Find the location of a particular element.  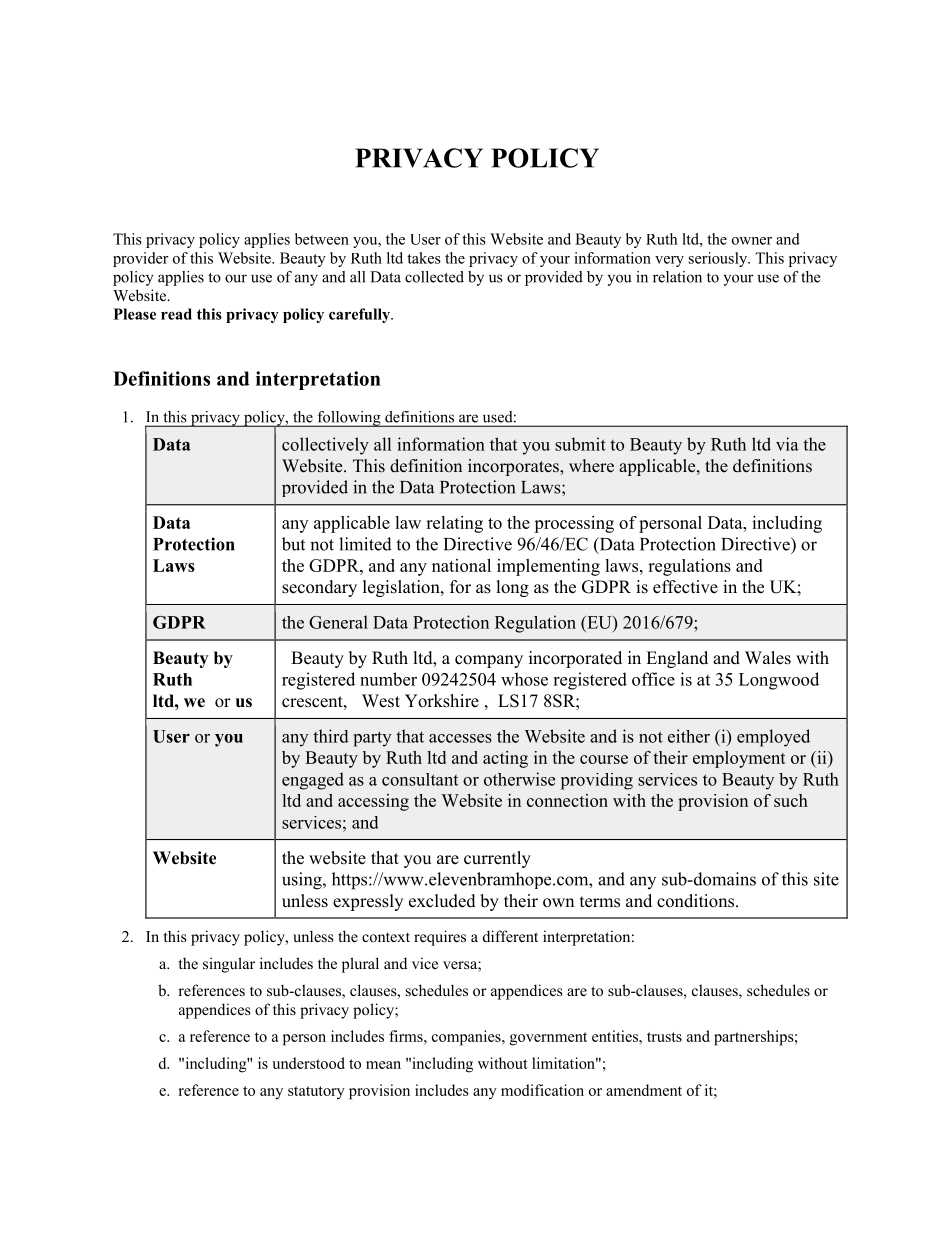

collected is located at coordinates (434, 277).
